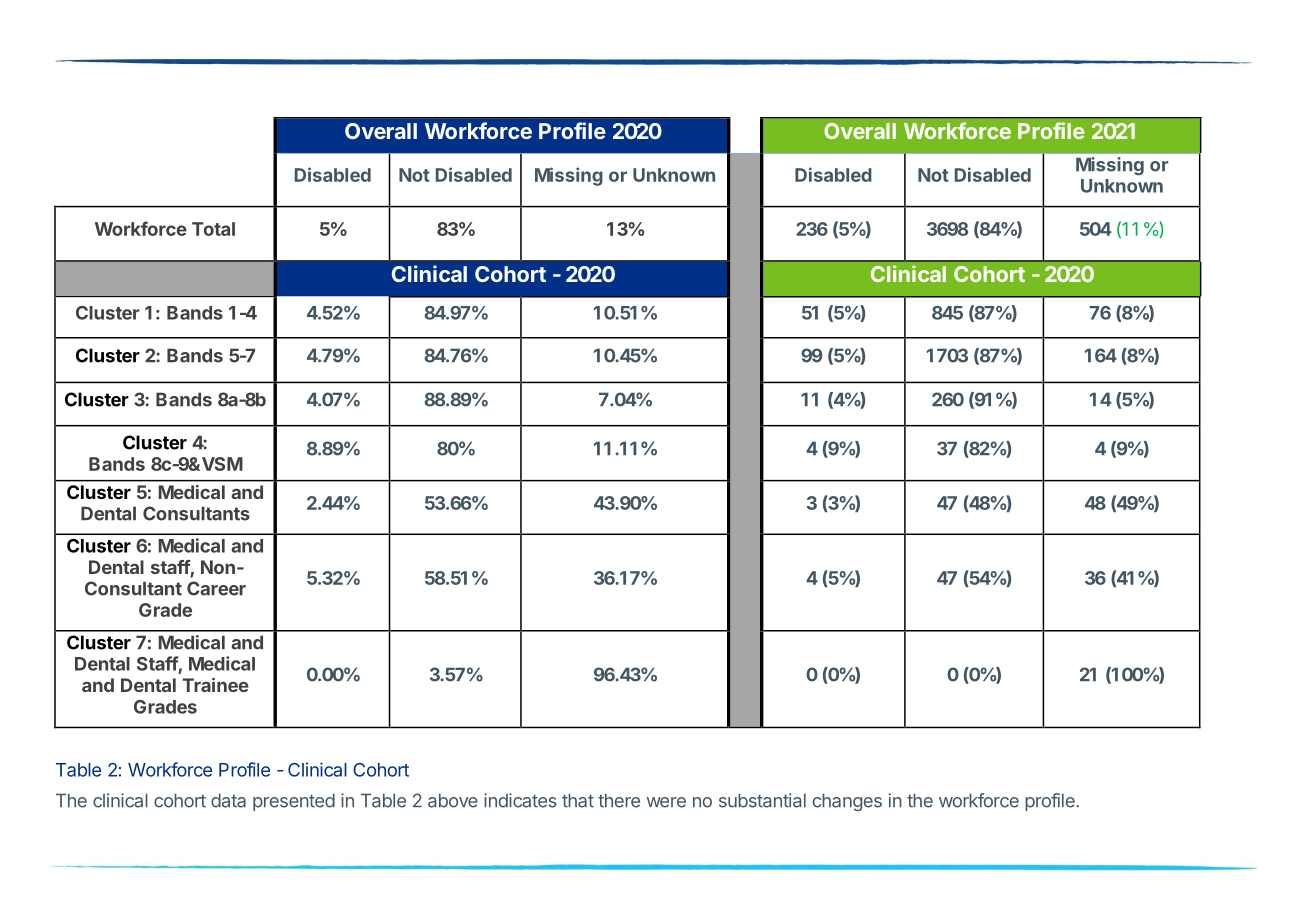 This page has width=1308, height=924. I want to click on changes, so click(847, 802).
